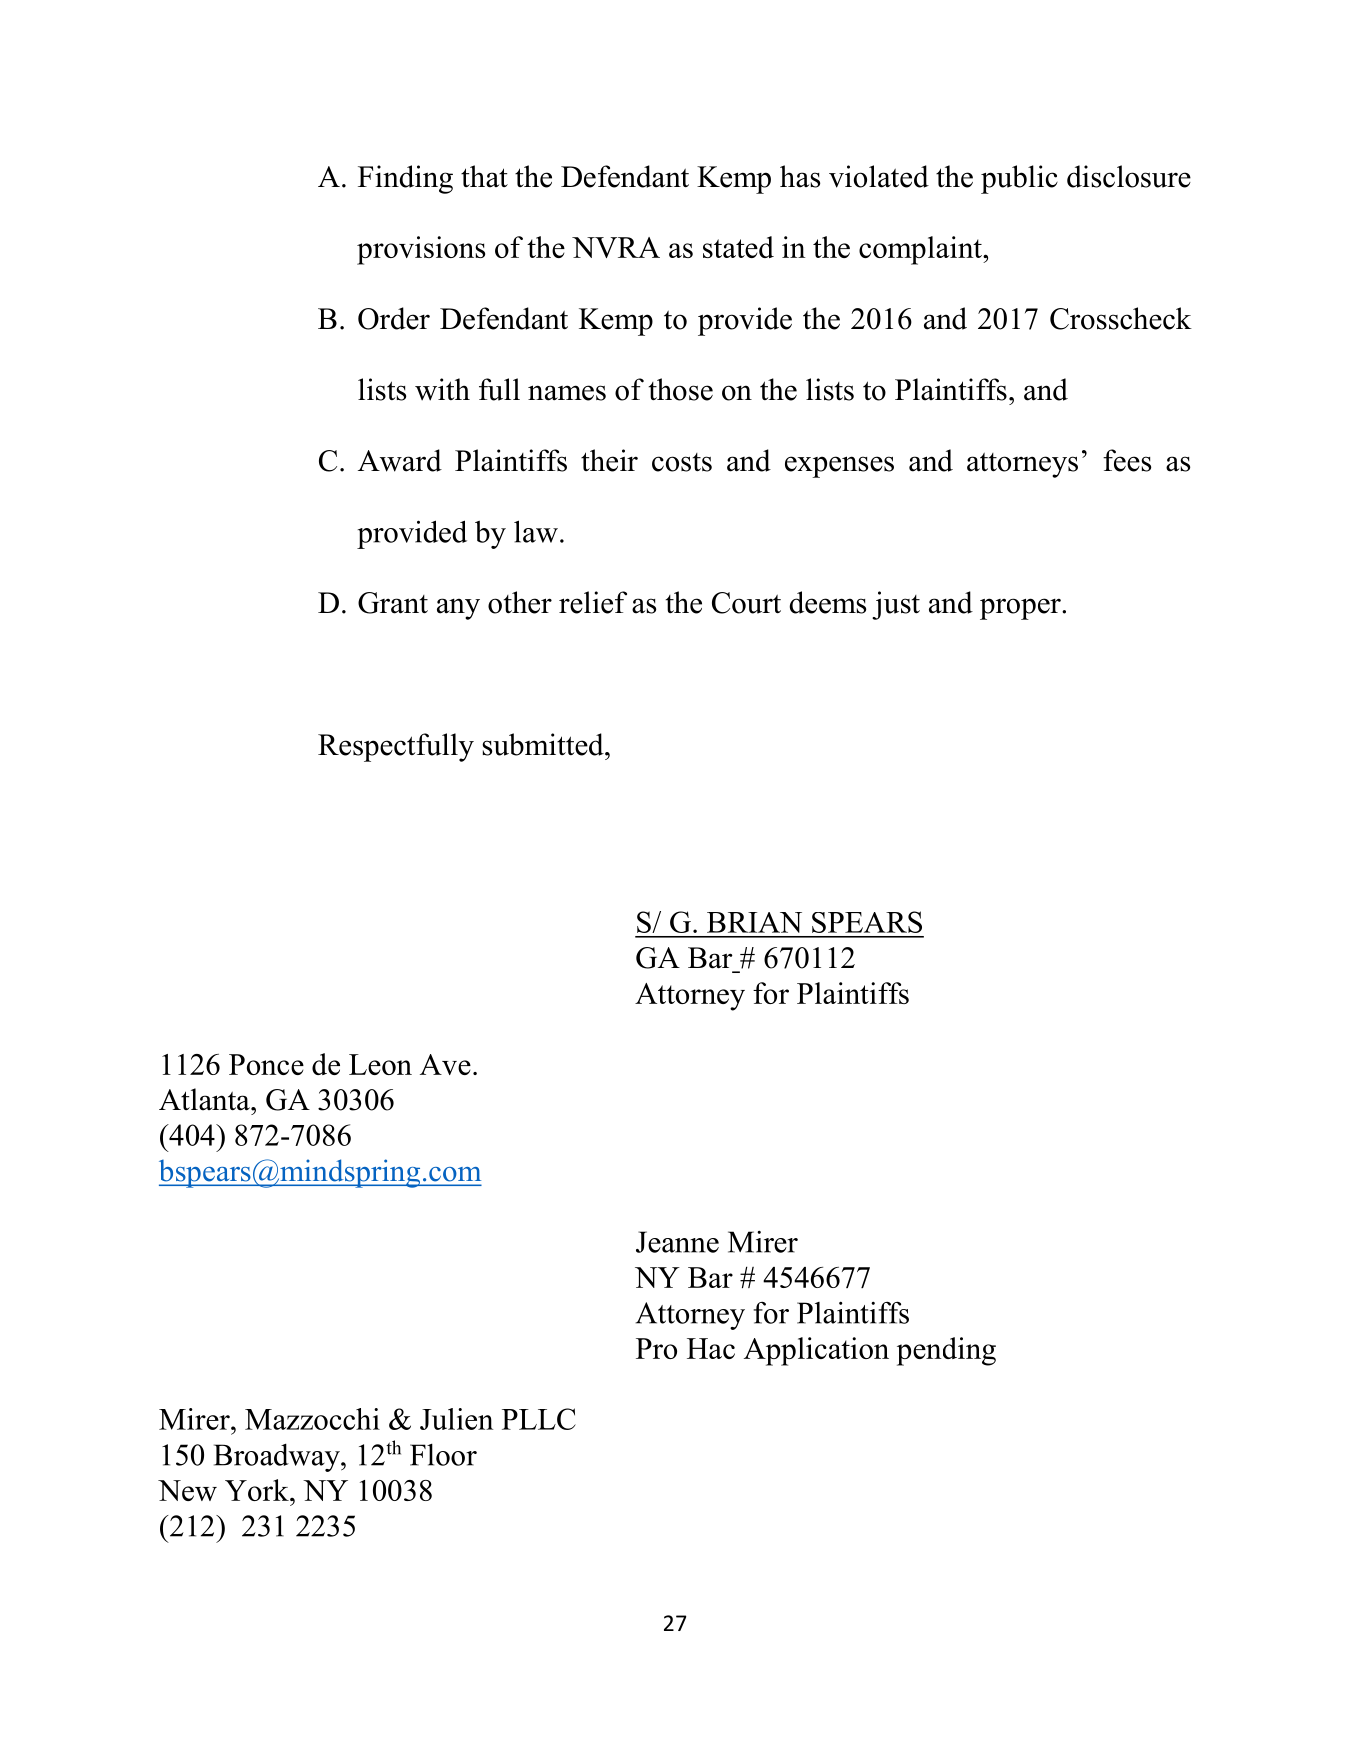  Describe the element at coordinates (593, 602) in the screenshot. I see `relief` at that location.
